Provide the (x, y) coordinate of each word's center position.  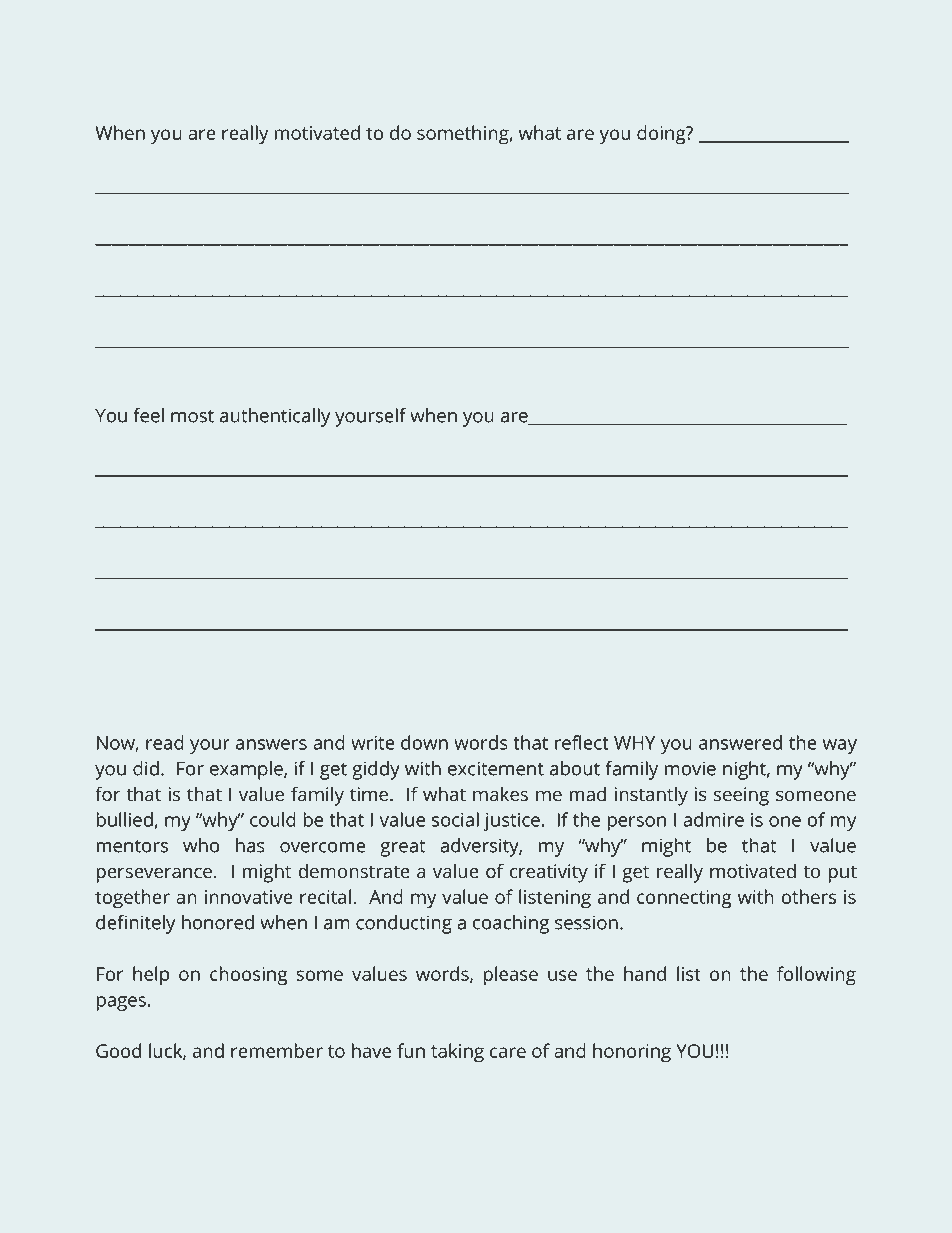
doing (662, 135)
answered (740, 742)
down (424, 742)
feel (149, 415)
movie (690, 768)
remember (277, 1050)
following (816, 976)
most (192, 416)
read (165, 742)
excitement (496, 768)
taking (457, 1053)
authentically (275, 417)
